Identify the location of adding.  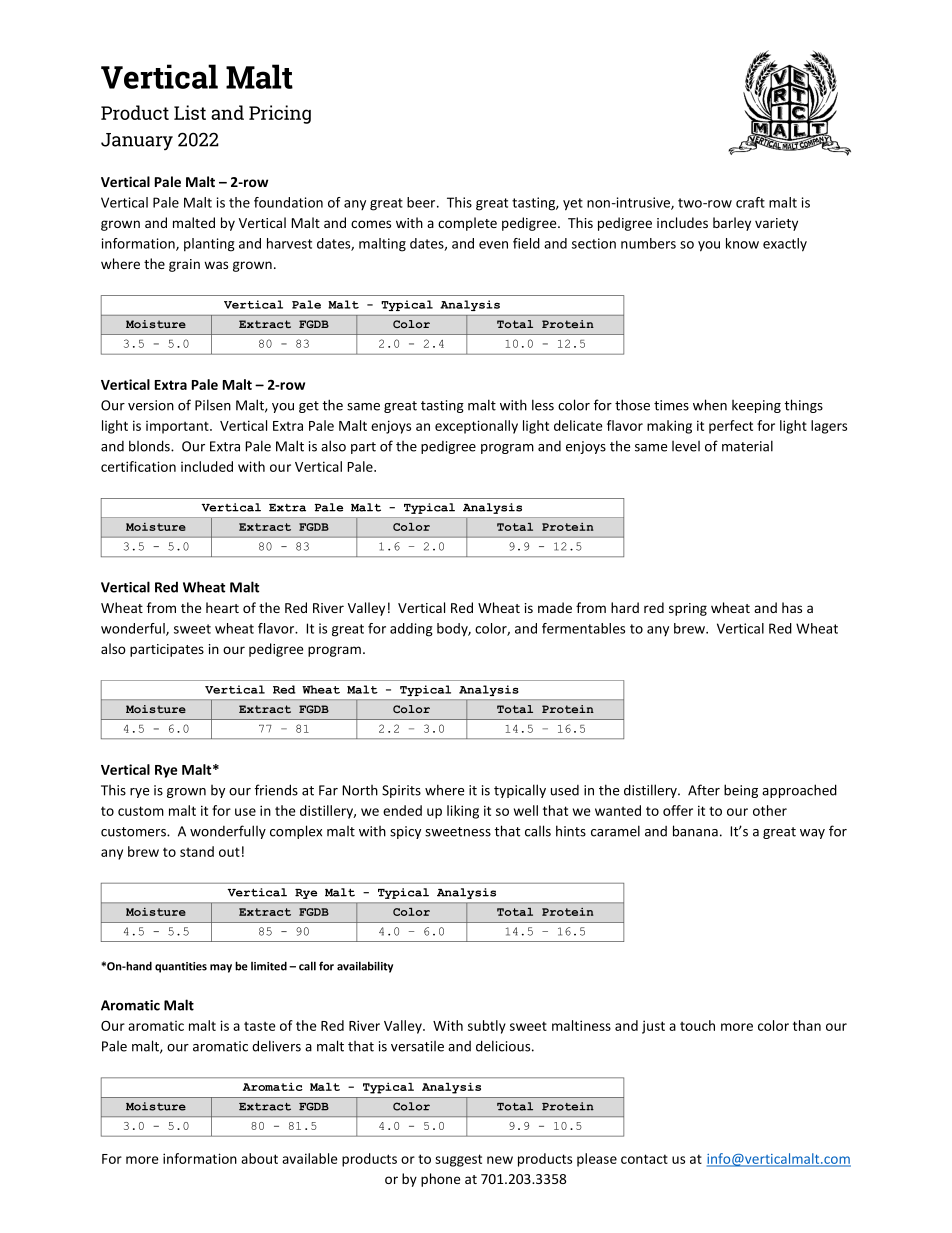
(411, 630).
